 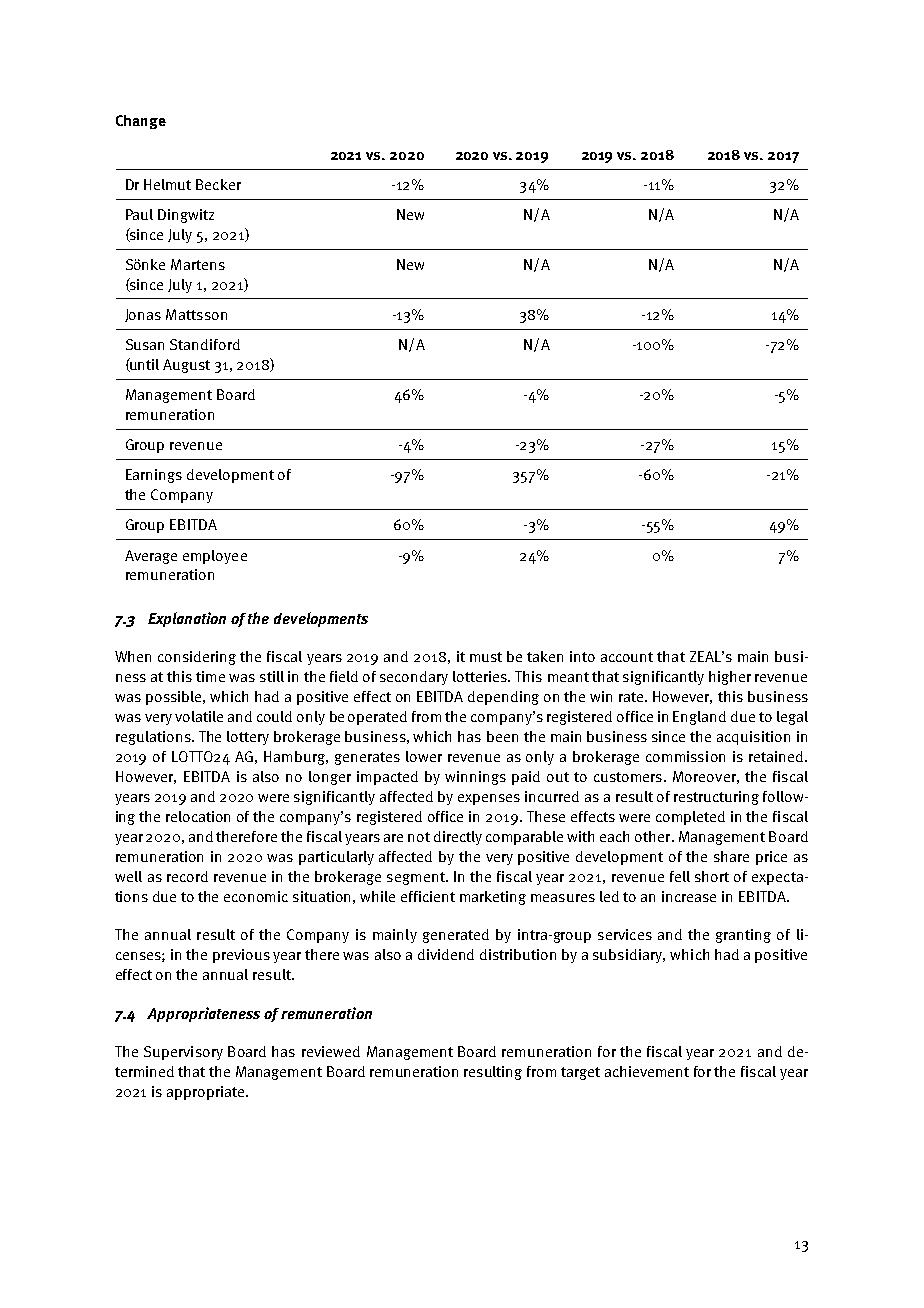 What do you see at coordinates (205, 344) in the screenshot?
I see `Standiford` at bounding box center [205, 344].
